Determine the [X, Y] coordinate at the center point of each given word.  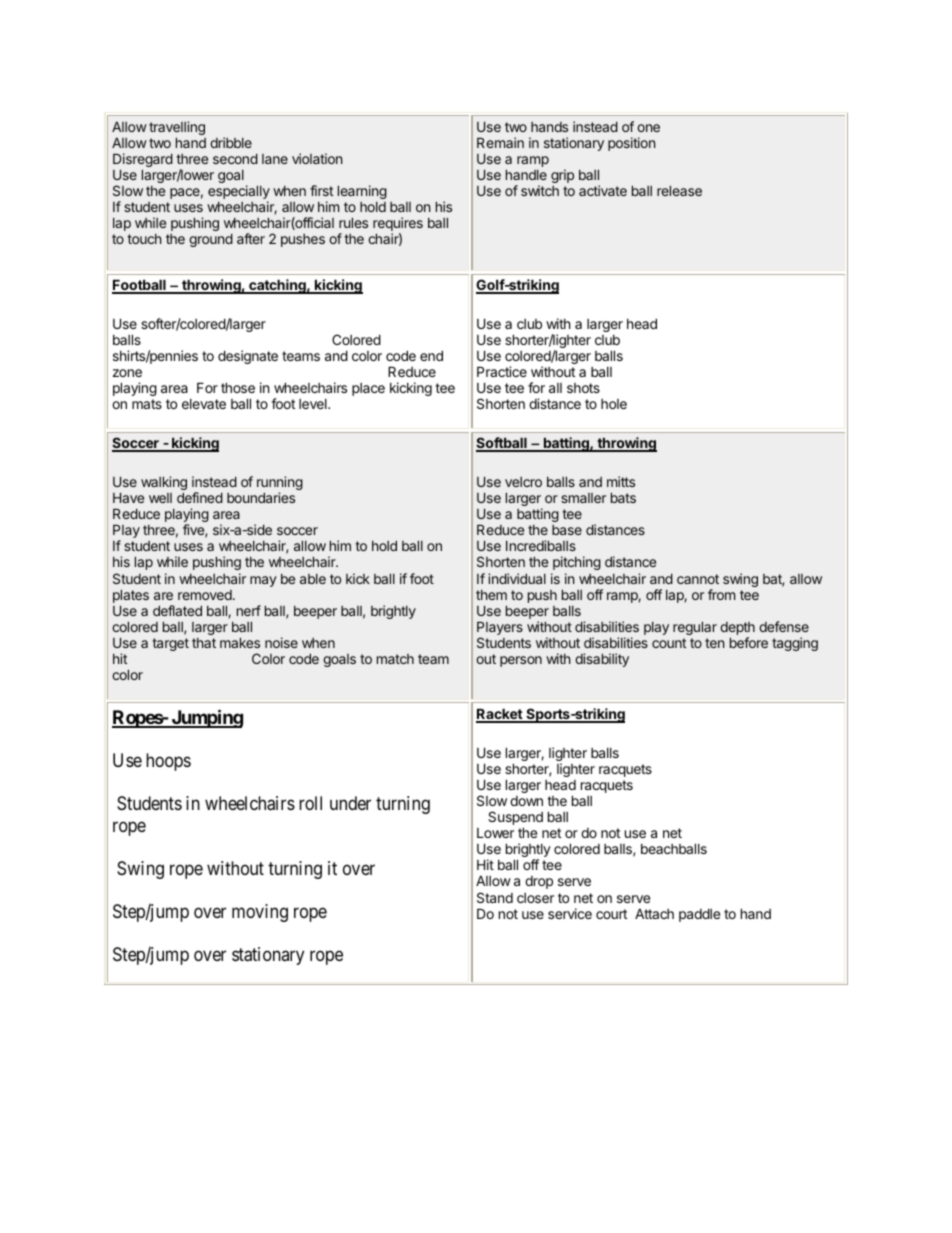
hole [614, 404]
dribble [231, 142]
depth [737, 630]
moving [260, 913]
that [204, 643]
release [679, 191]
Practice [502, 371]
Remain [500, 142]
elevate [204, 404]
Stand [495, 897]
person [521, 661]
